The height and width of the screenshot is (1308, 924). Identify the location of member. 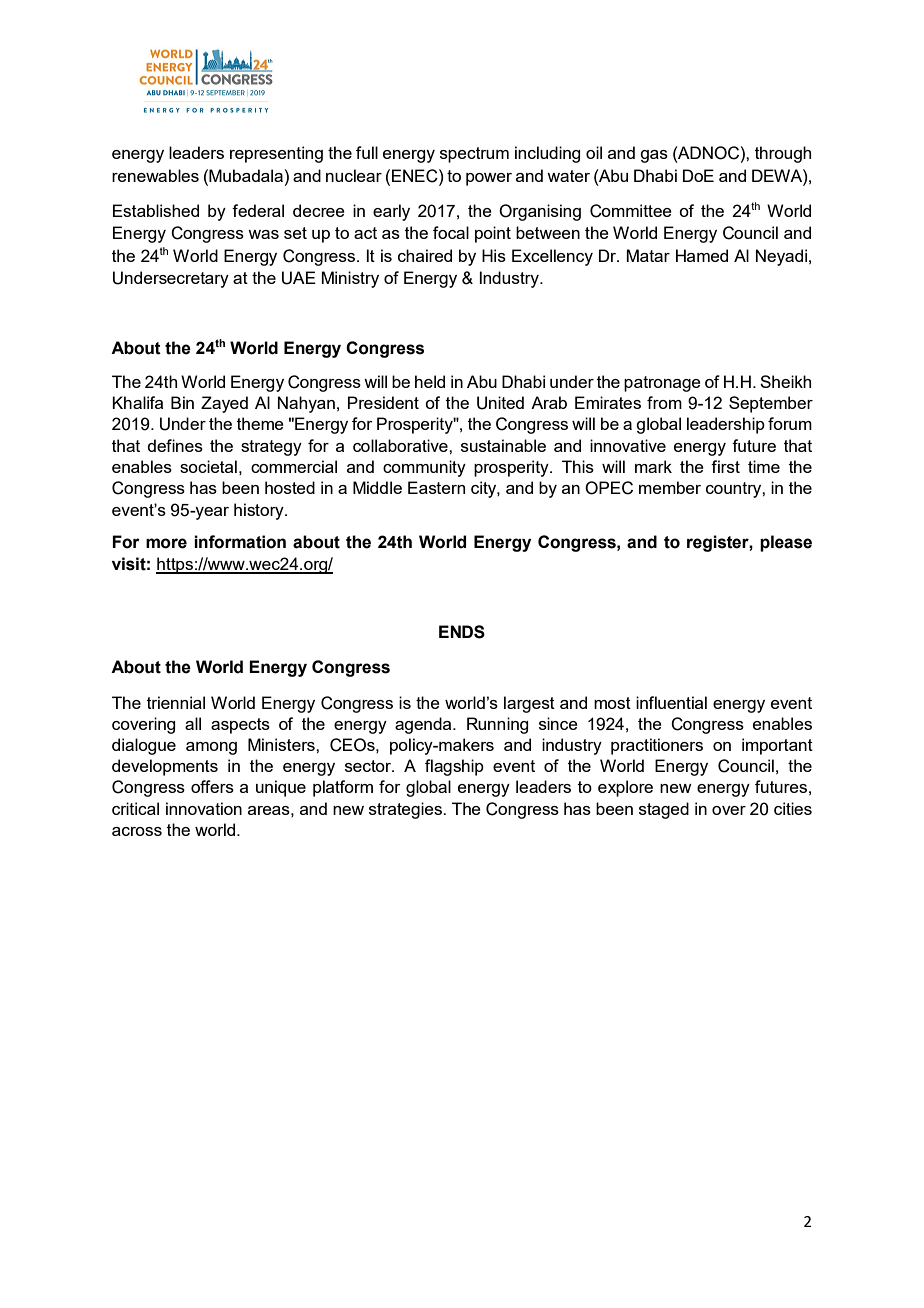
(670, 487).
